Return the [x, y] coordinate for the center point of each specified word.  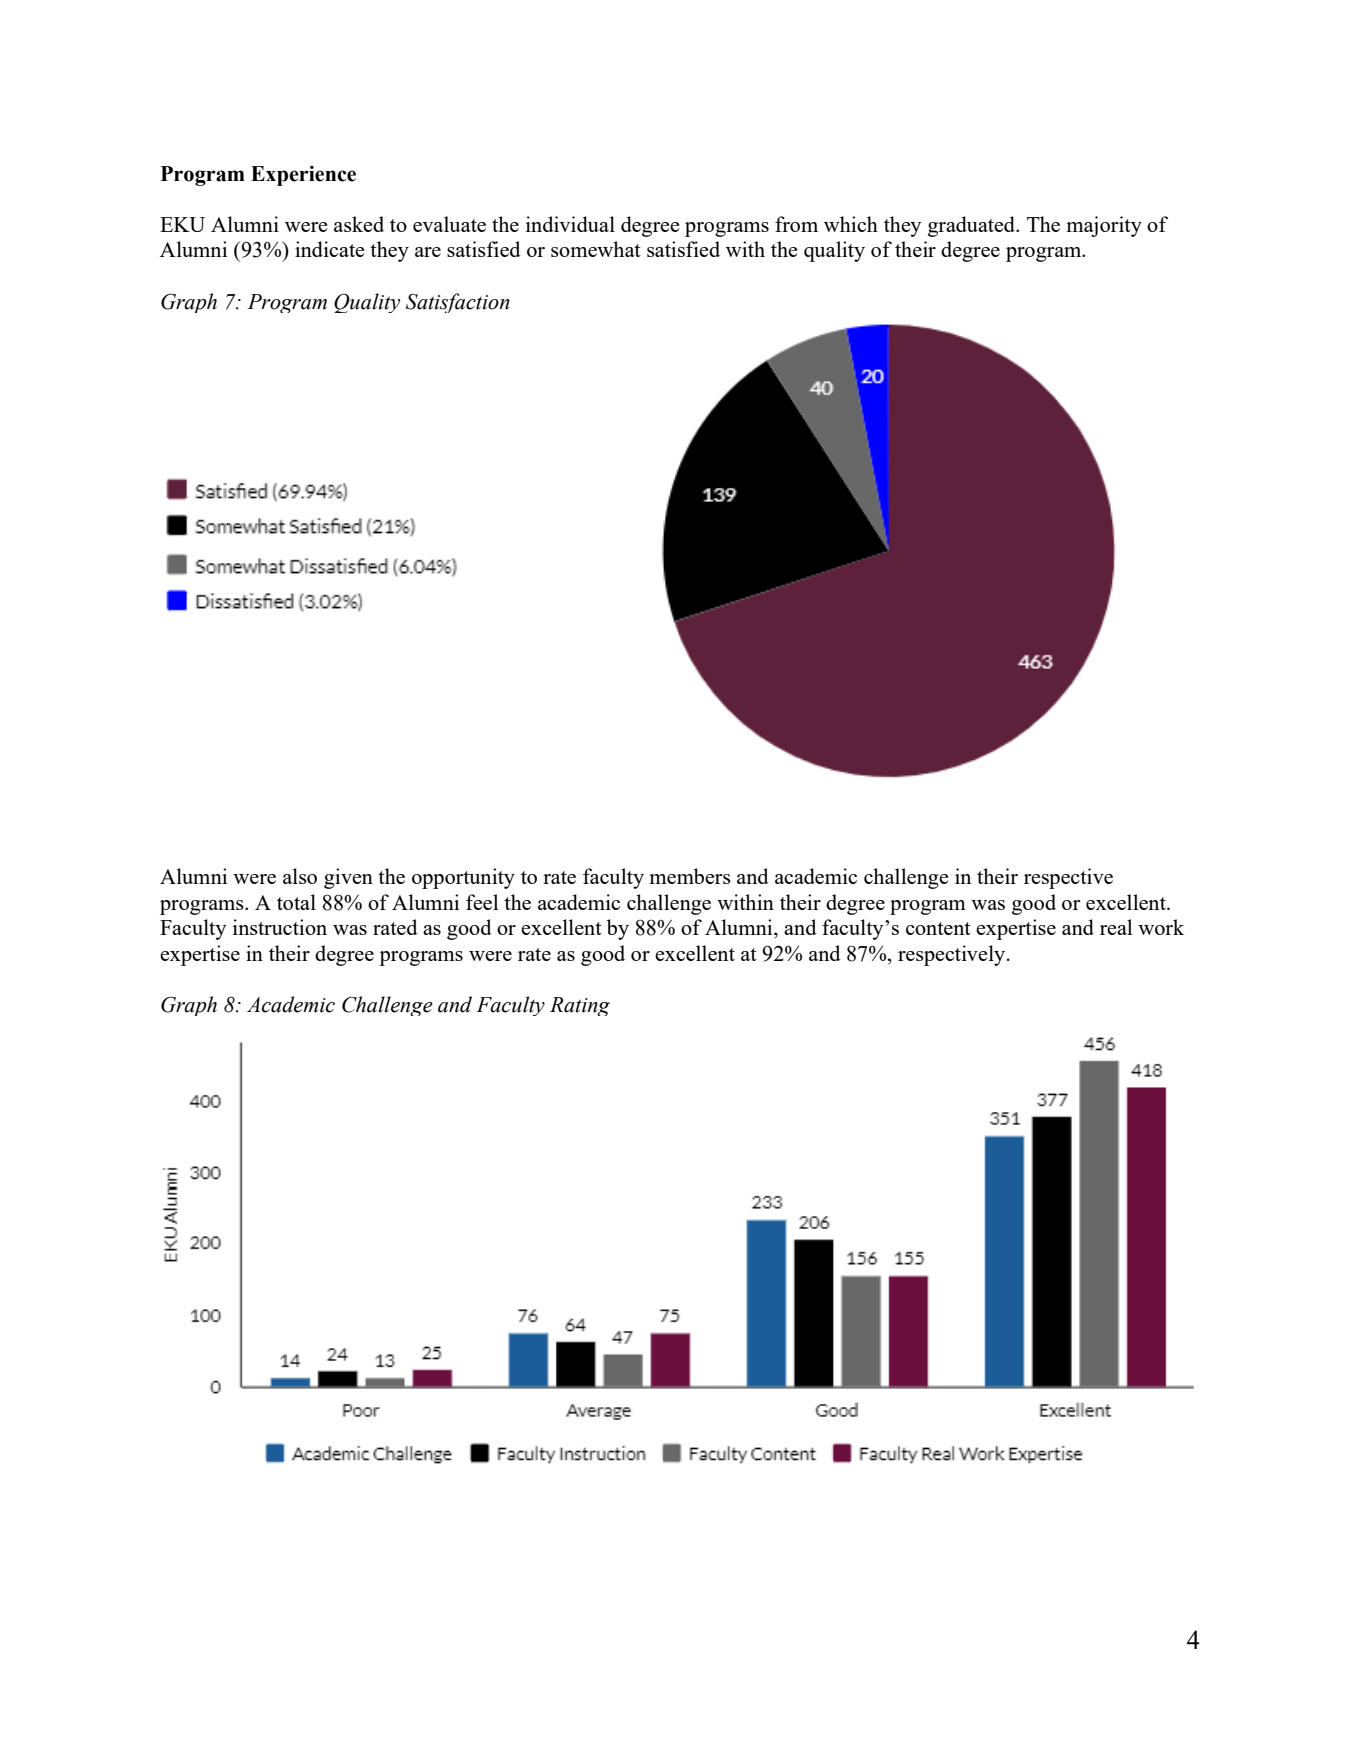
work [1161, 927]
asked [359, 224]
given [348, 878]
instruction [280, 927]
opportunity [463, 878]
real [1116, 927]
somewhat [596, 249]
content [938, 928]
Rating [580, 1006]
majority [1104, 226]
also [300, 876]
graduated [973, 226]
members [690, 876]
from [796, 224]
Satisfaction [458, 303]
